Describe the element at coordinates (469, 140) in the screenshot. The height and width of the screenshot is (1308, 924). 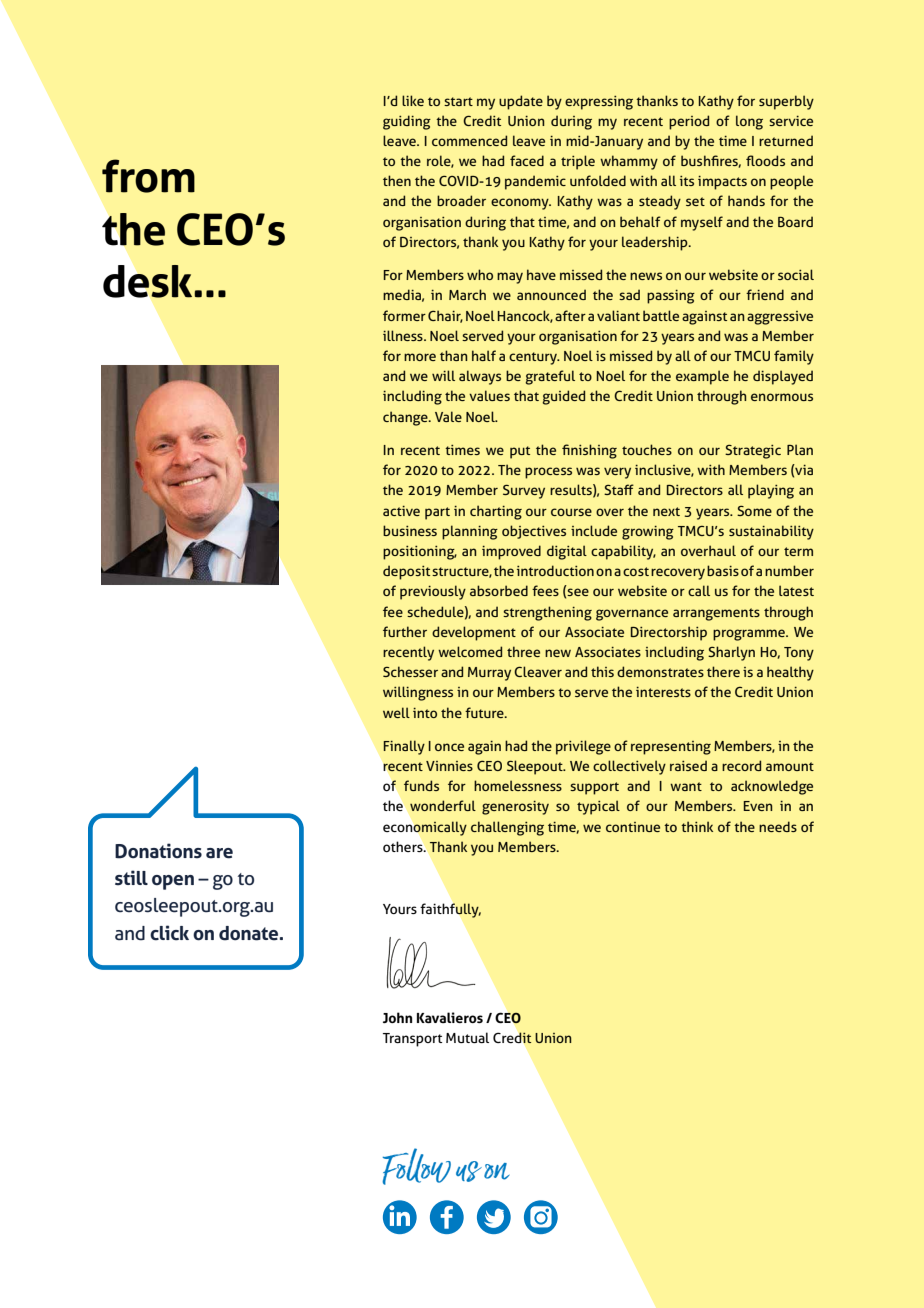
I see `commenced` at that location.
